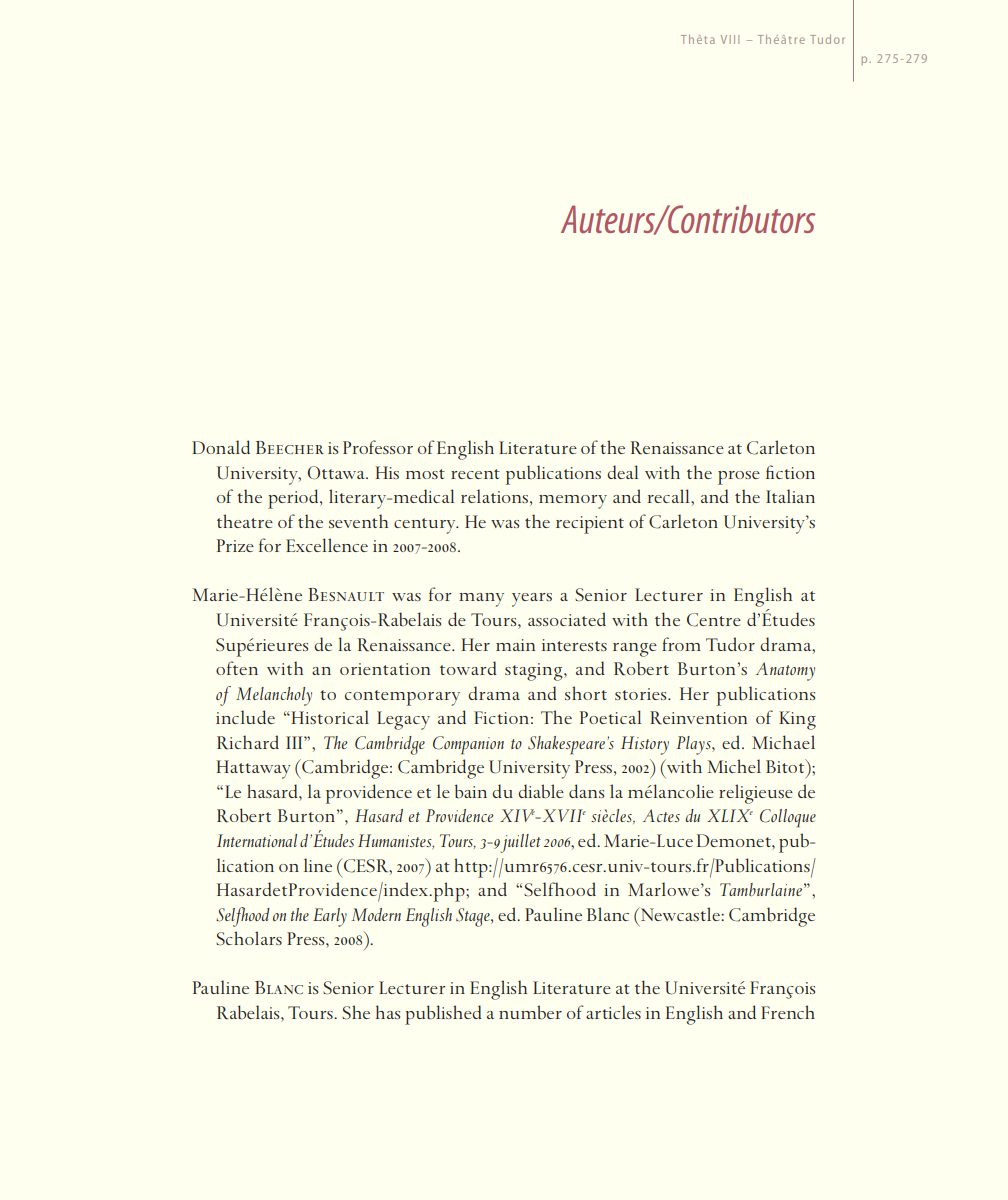 The width and height of the document is (1008, 1200). What do you see at coordinates (788, 1012) in the document?
I see `French` at bounding box center [788, 1012].
